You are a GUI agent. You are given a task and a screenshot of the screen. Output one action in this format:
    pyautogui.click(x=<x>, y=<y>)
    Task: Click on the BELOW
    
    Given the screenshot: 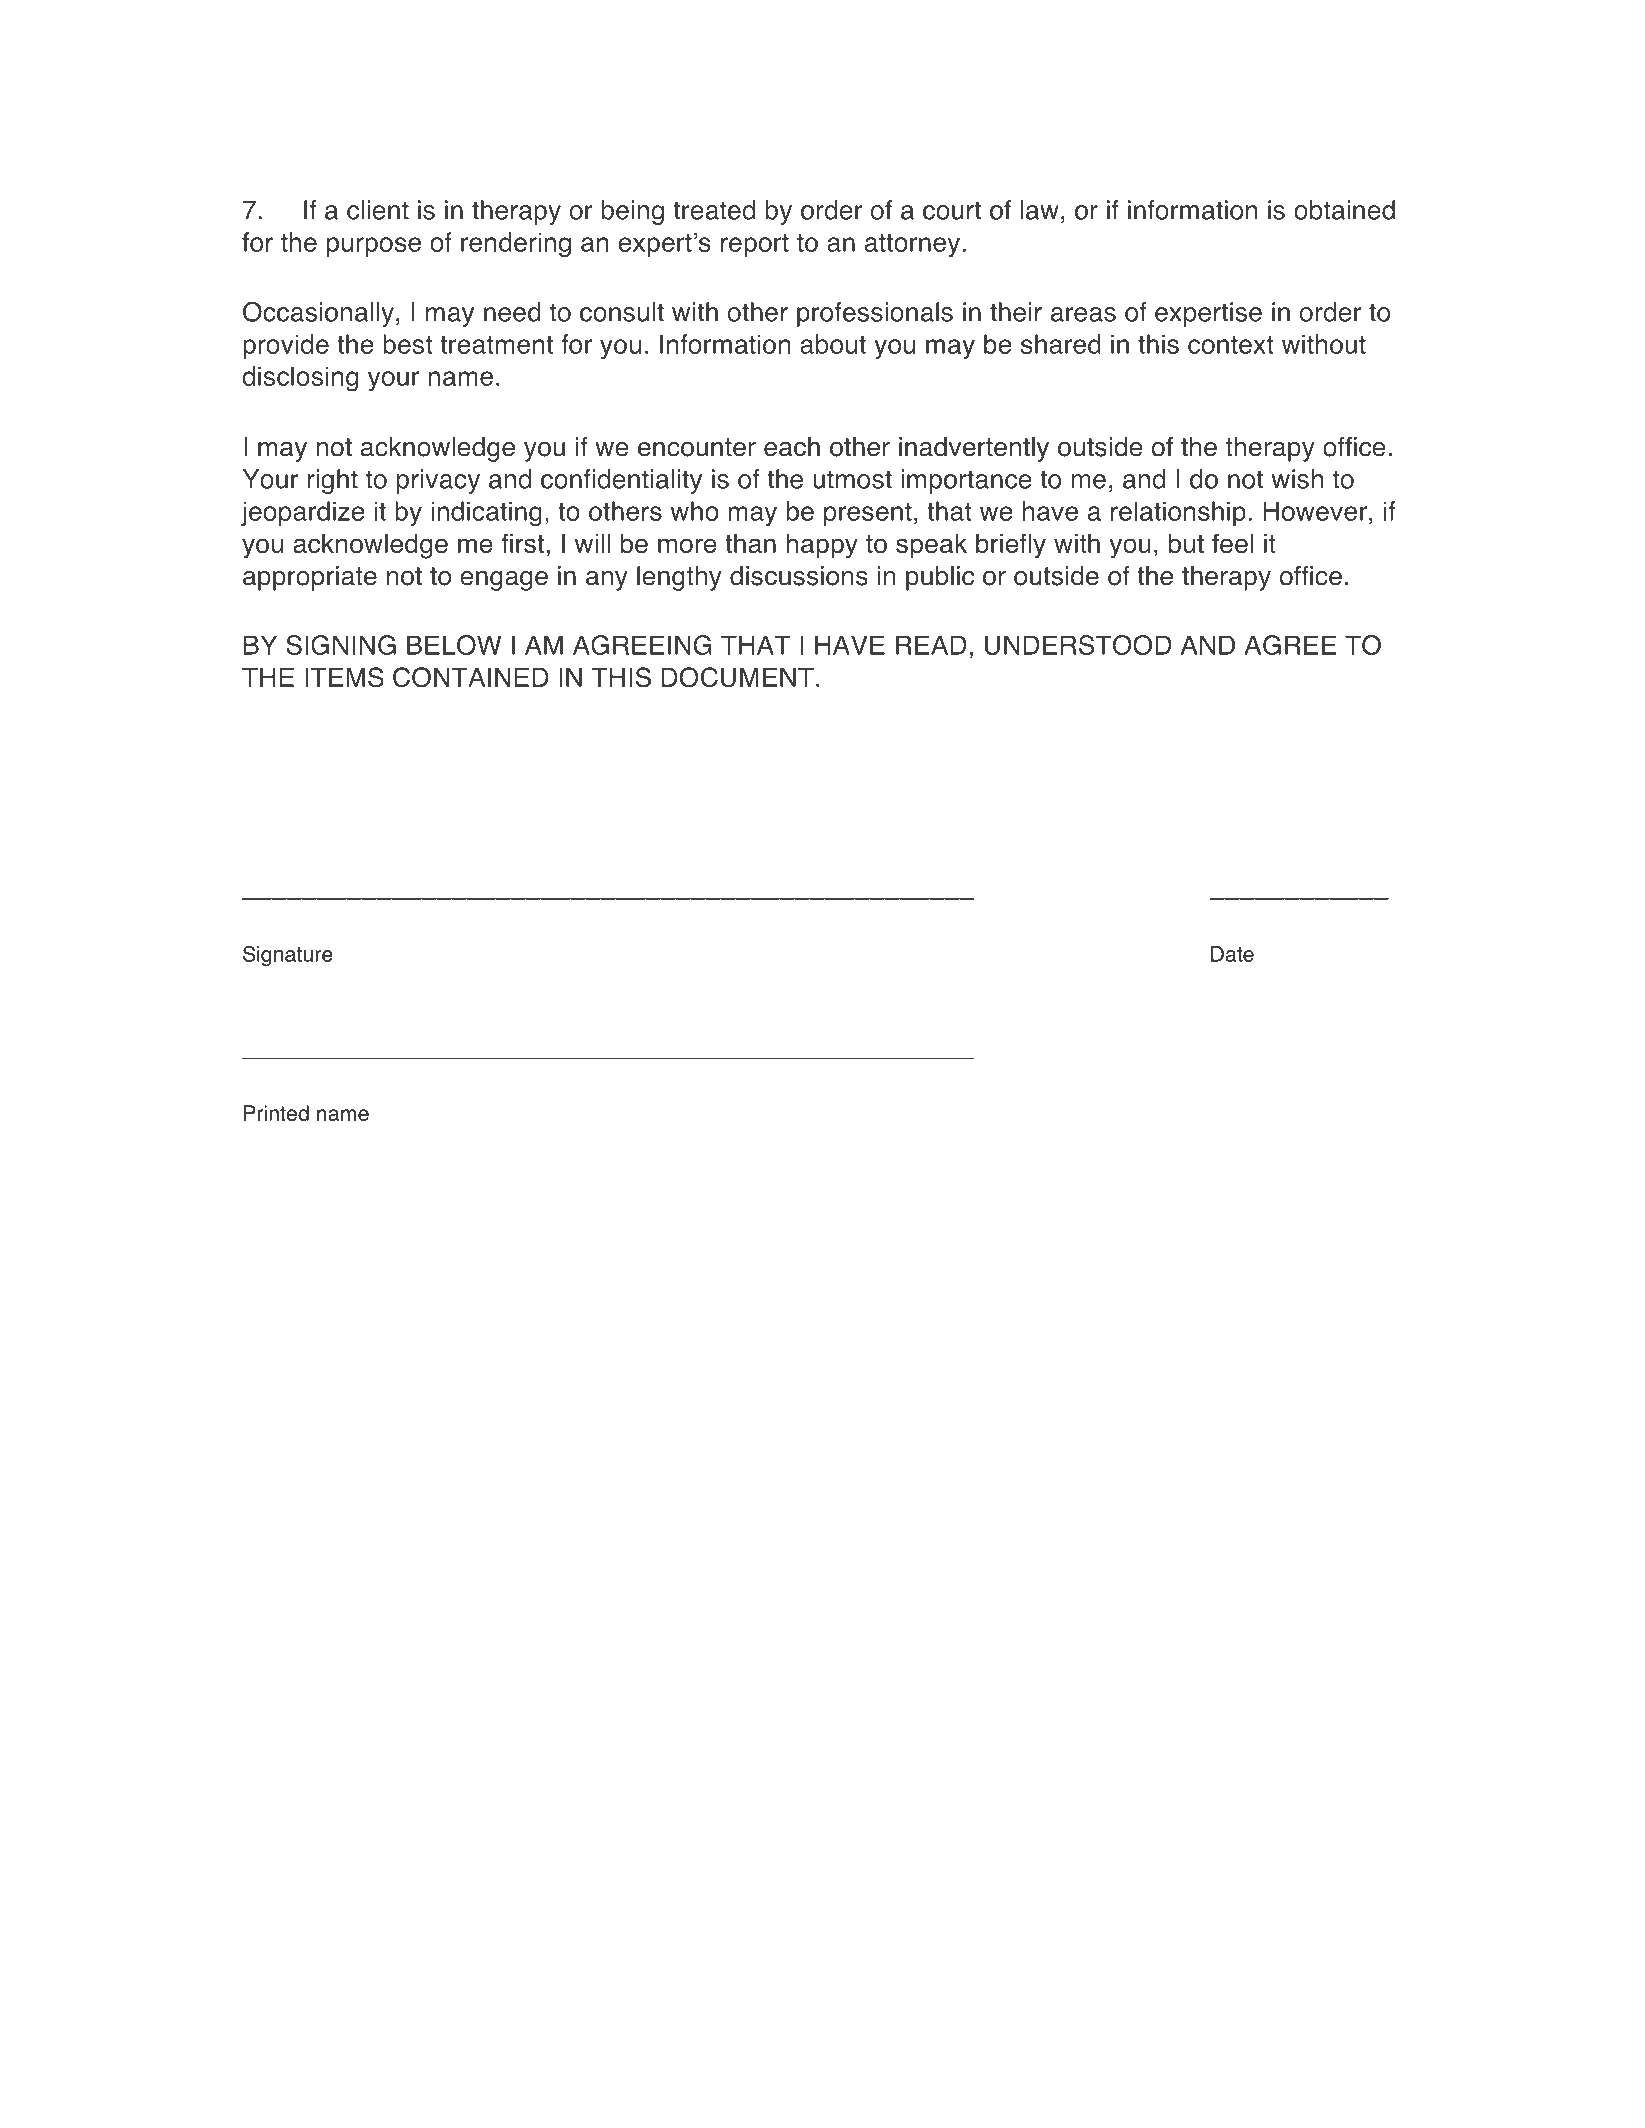 What is the action you would take?
    pyautogui.click(x=454, y=645)
